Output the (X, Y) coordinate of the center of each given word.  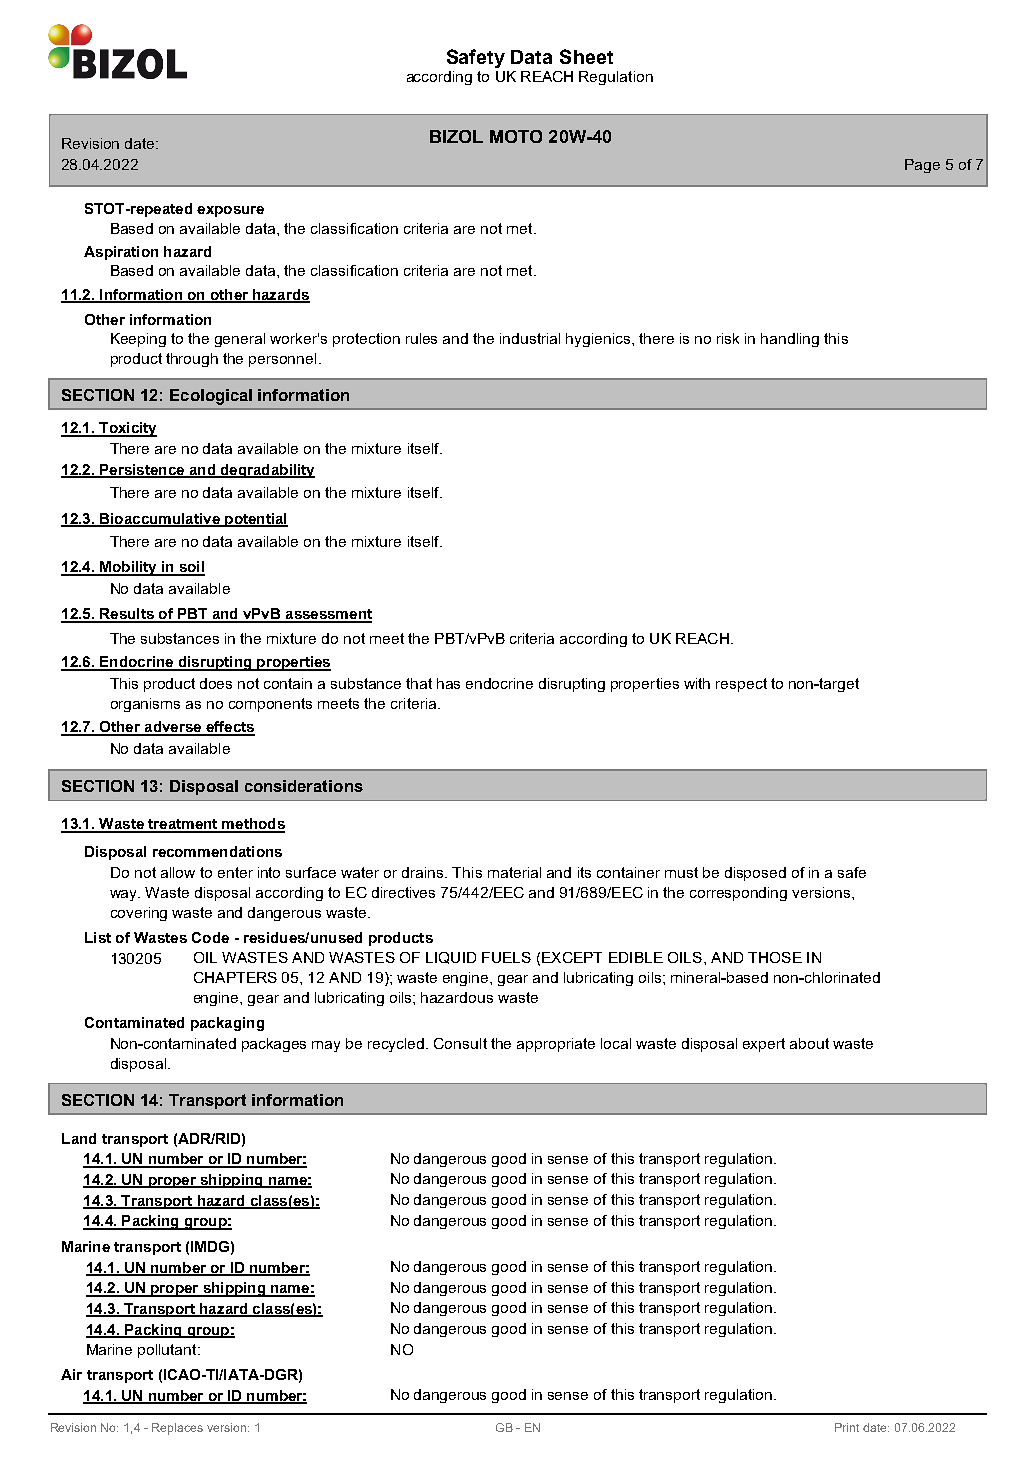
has (448, 683)
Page (922, 166)
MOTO (516, 136)
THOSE (775, 957)
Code (210, 937)
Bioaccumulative (160, 519)
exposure (230, 211)
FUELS (506, 957)
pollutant (168, 1351)
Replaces (177, 1429)
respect (741, 685)
